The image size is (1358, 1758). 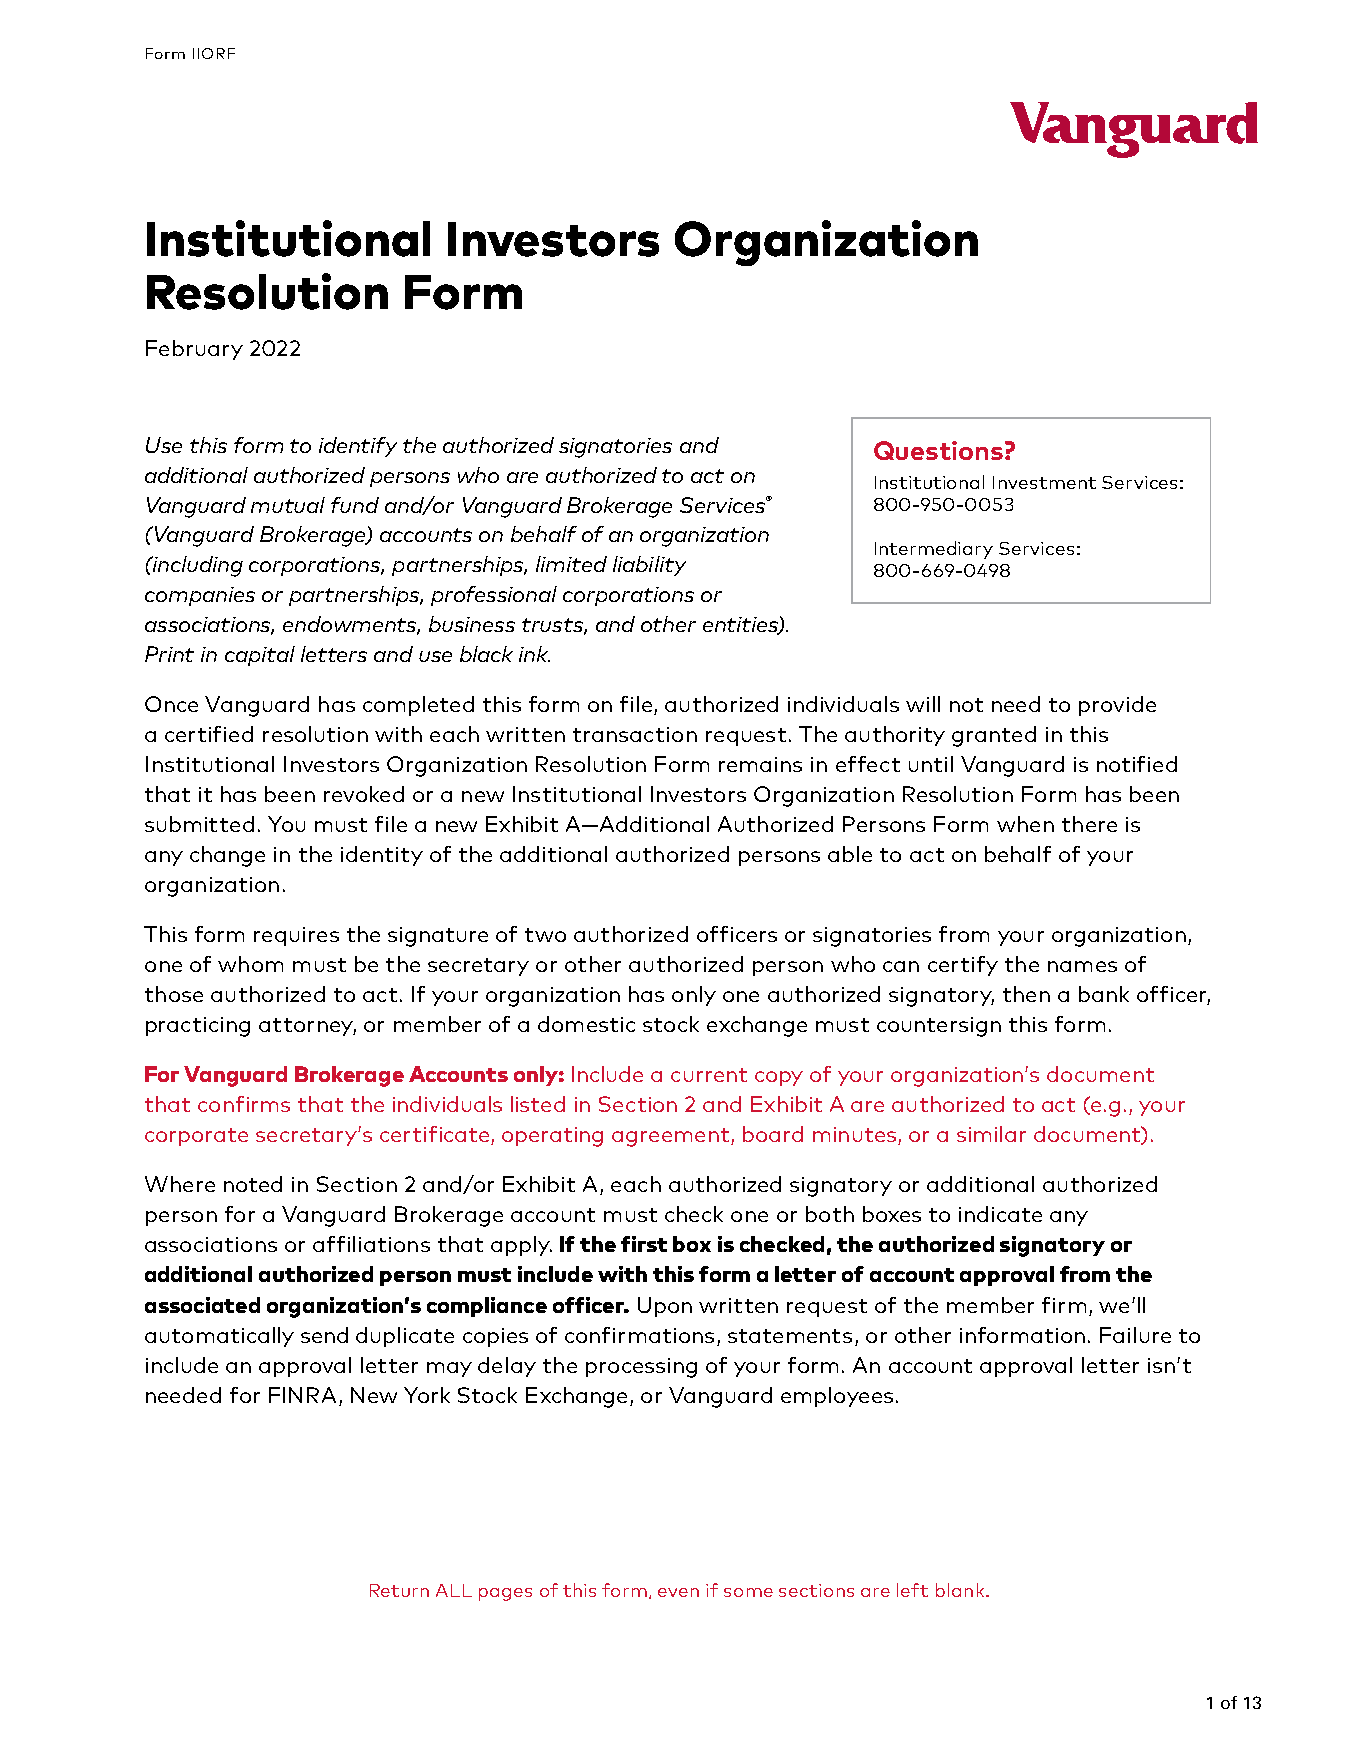 I want to click on granted, so click(x=994, y=736).
